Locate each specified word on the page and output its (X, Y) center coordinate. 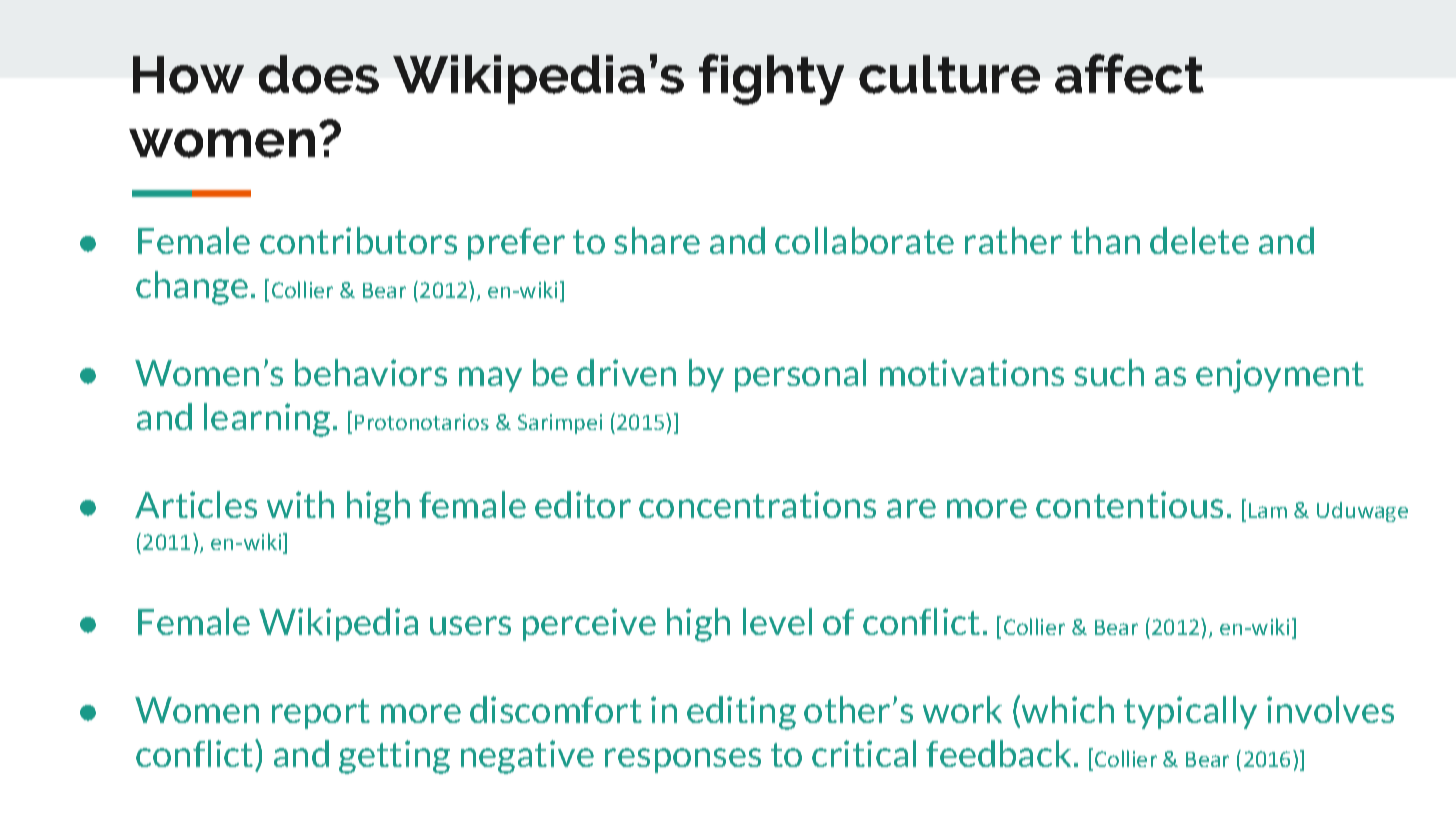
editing (741, 713)
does (319, 74)
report (321, 714)
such (1109, 372)
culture (949, 74)
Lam (1268, 510)
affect (1129, 74)
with (300, 504)
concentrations (757, 504)
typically (1190, 712)
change (192, 288)
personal (800, 375)
